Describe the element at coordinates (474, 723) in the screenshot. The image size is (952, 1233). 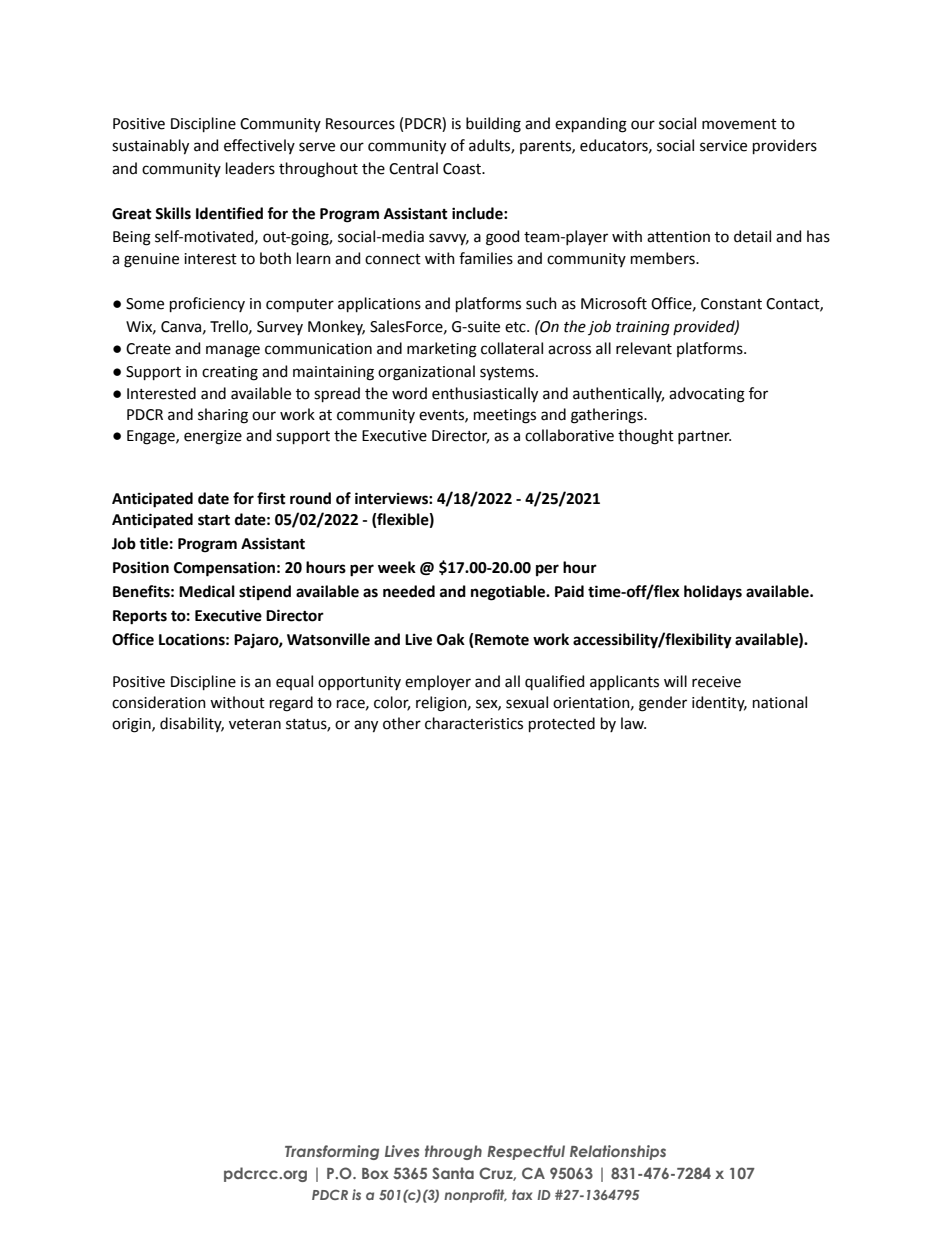
I see `characteristics` at that location.
